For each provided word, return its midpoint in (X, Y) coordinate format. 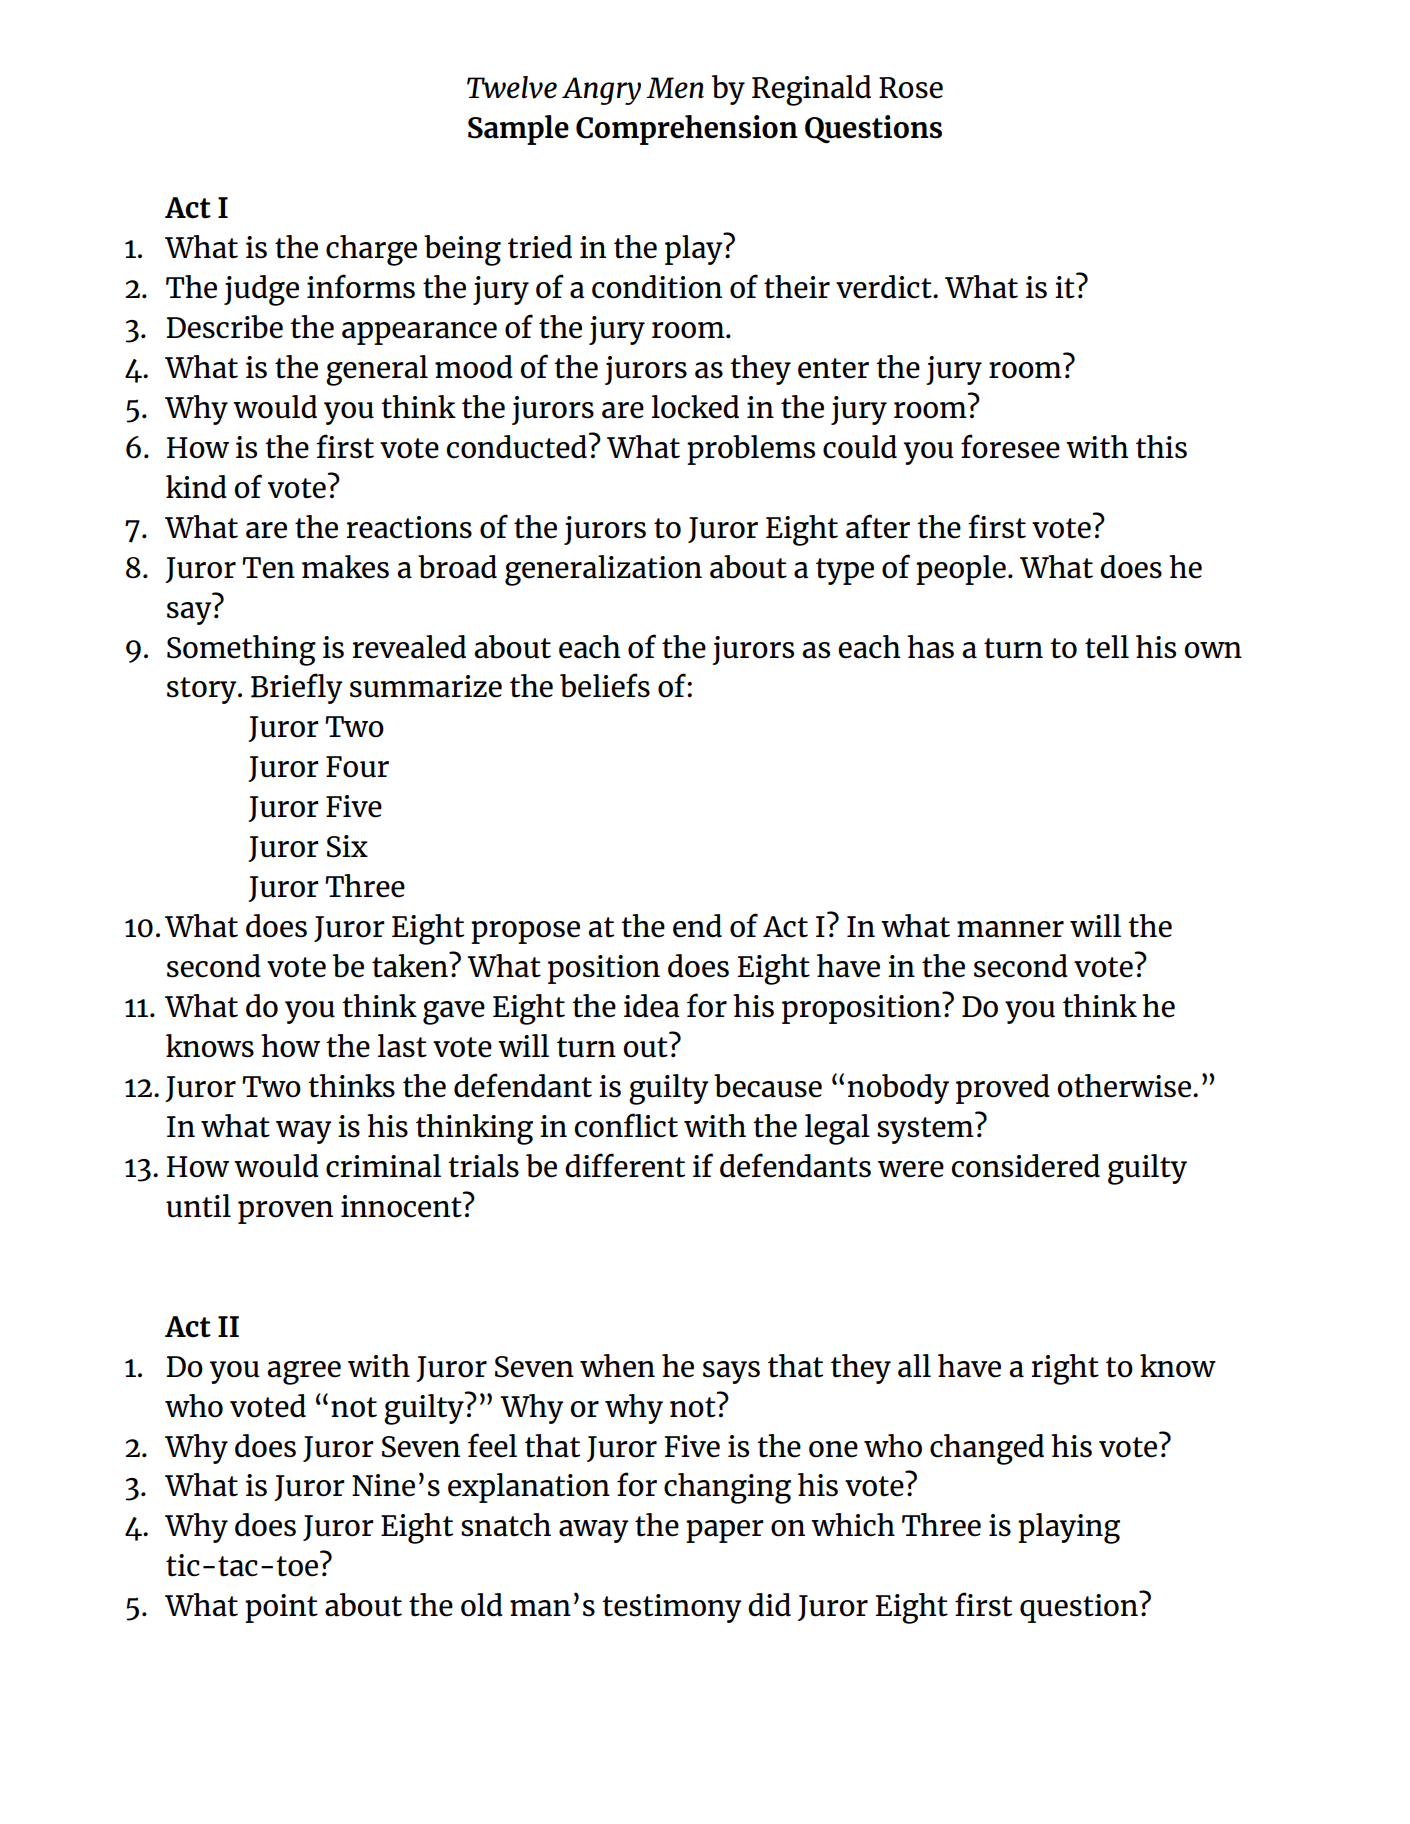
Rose (911, 88)
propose (525, 932)
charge (371, 250)
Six (347, 846)
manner (1010, 929)
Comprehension (687, 130)
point (281, 1608)
